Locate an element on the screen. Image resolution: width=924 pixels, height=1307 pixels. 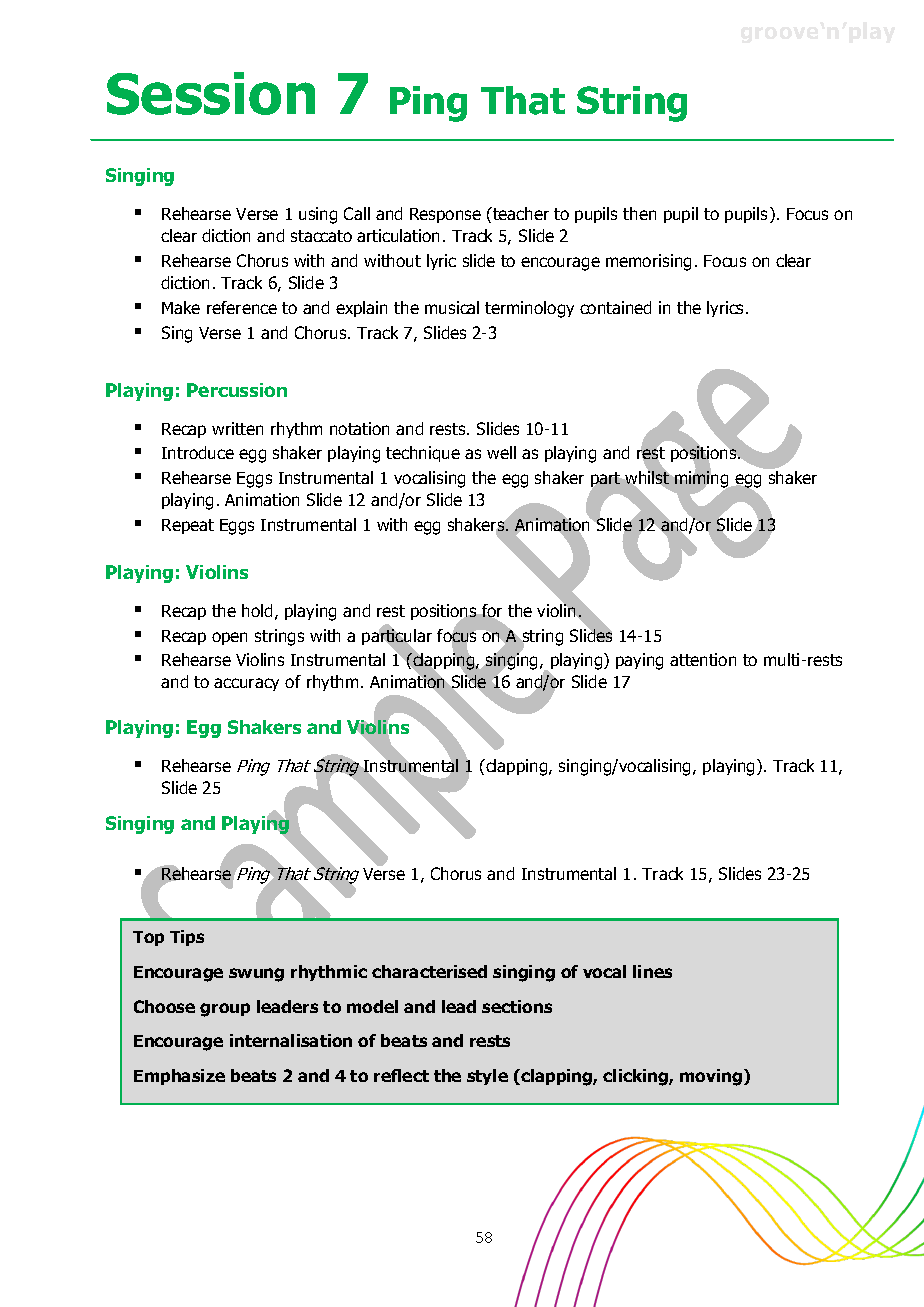
musical is located at coordinates (452, 307).
